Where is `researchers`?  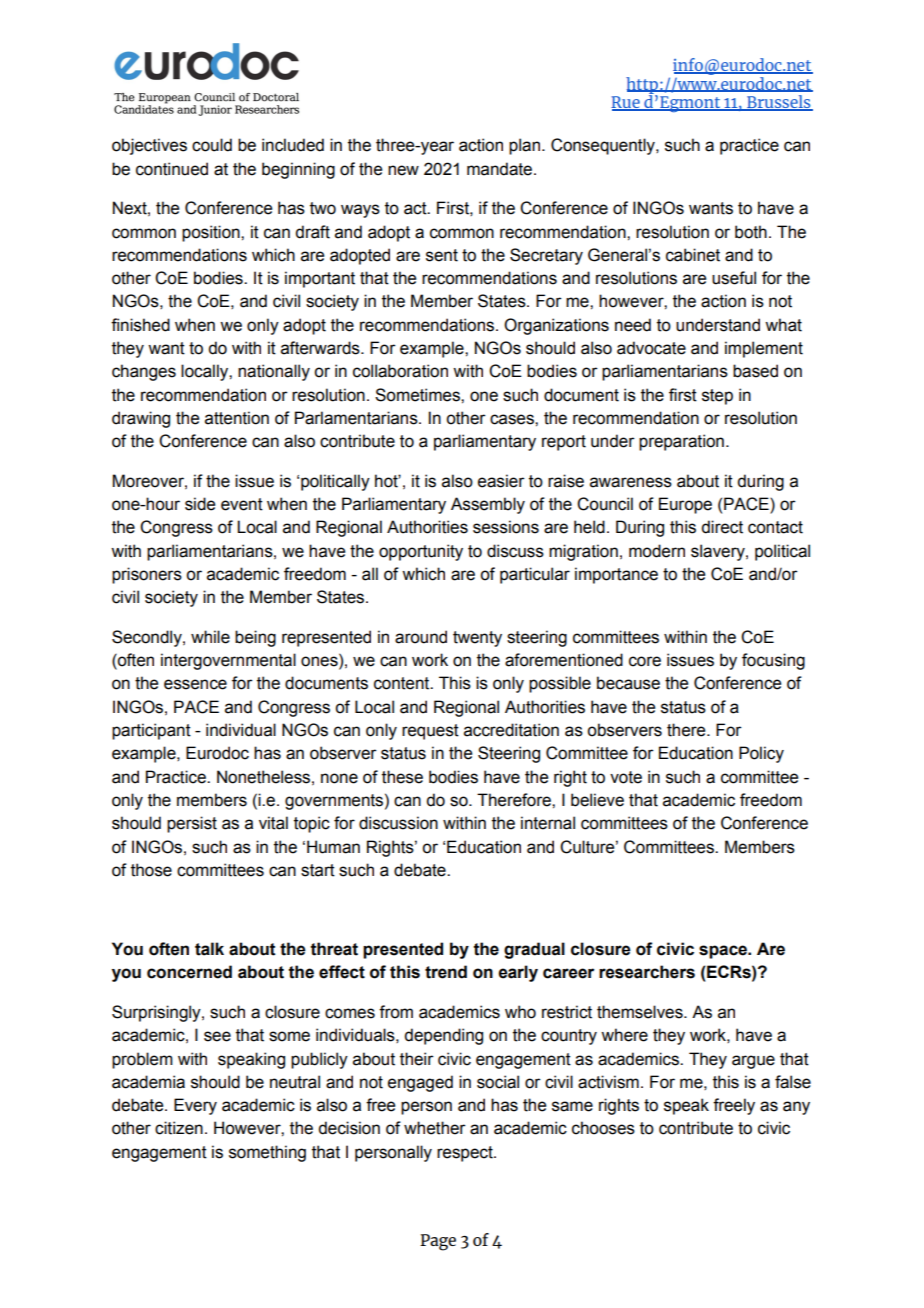
researchers is located at coordinates (647, 972).
